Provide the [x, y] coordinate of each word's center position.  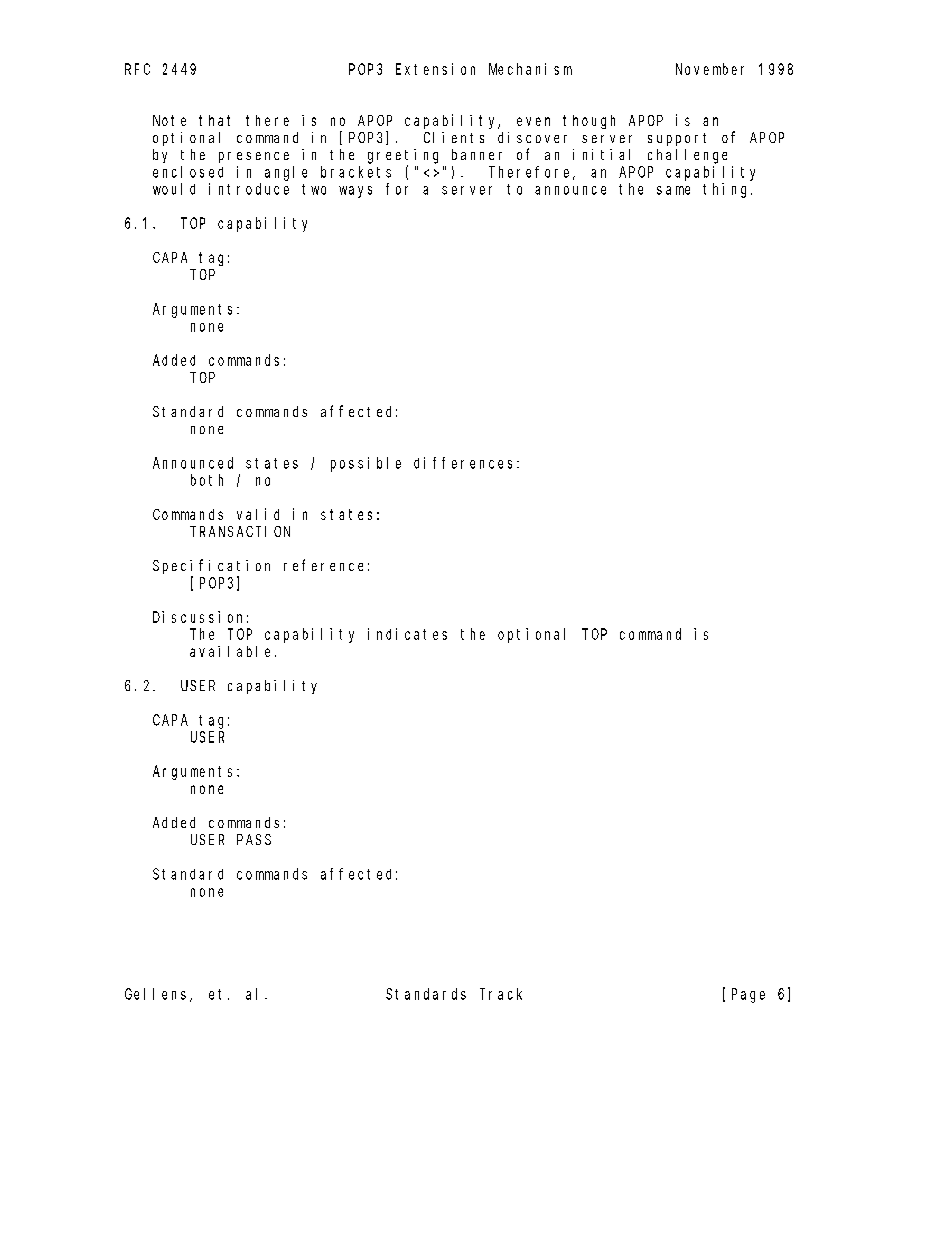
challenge [687, 156]
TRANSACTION [240, 531]
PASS [254, 839]
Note [169, 120]
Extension [435, 69]
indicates [407, 634]
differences [466, 463]
